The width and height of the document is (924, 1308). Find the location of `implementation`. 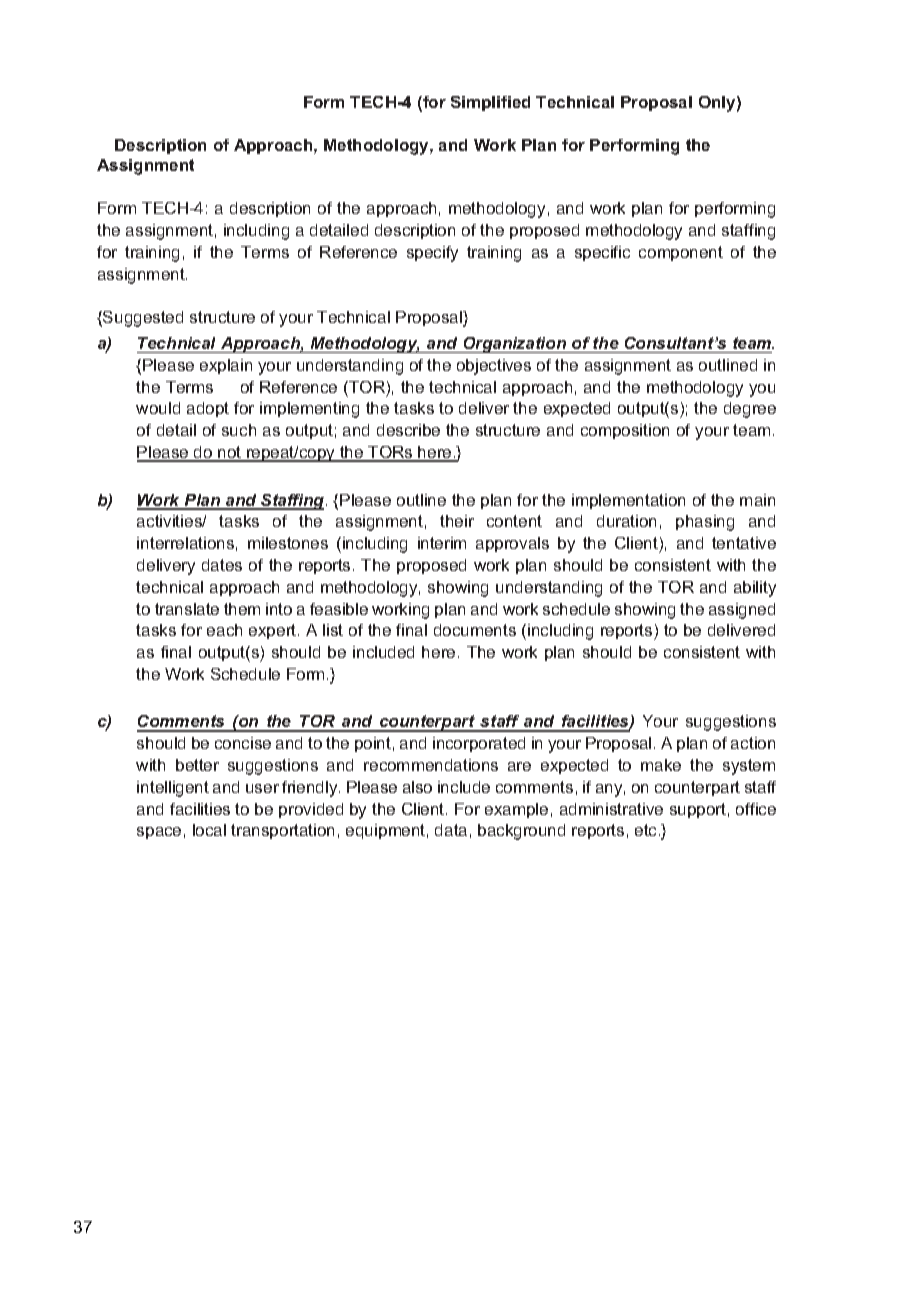

implementation is located at coordinates (628, 501).
